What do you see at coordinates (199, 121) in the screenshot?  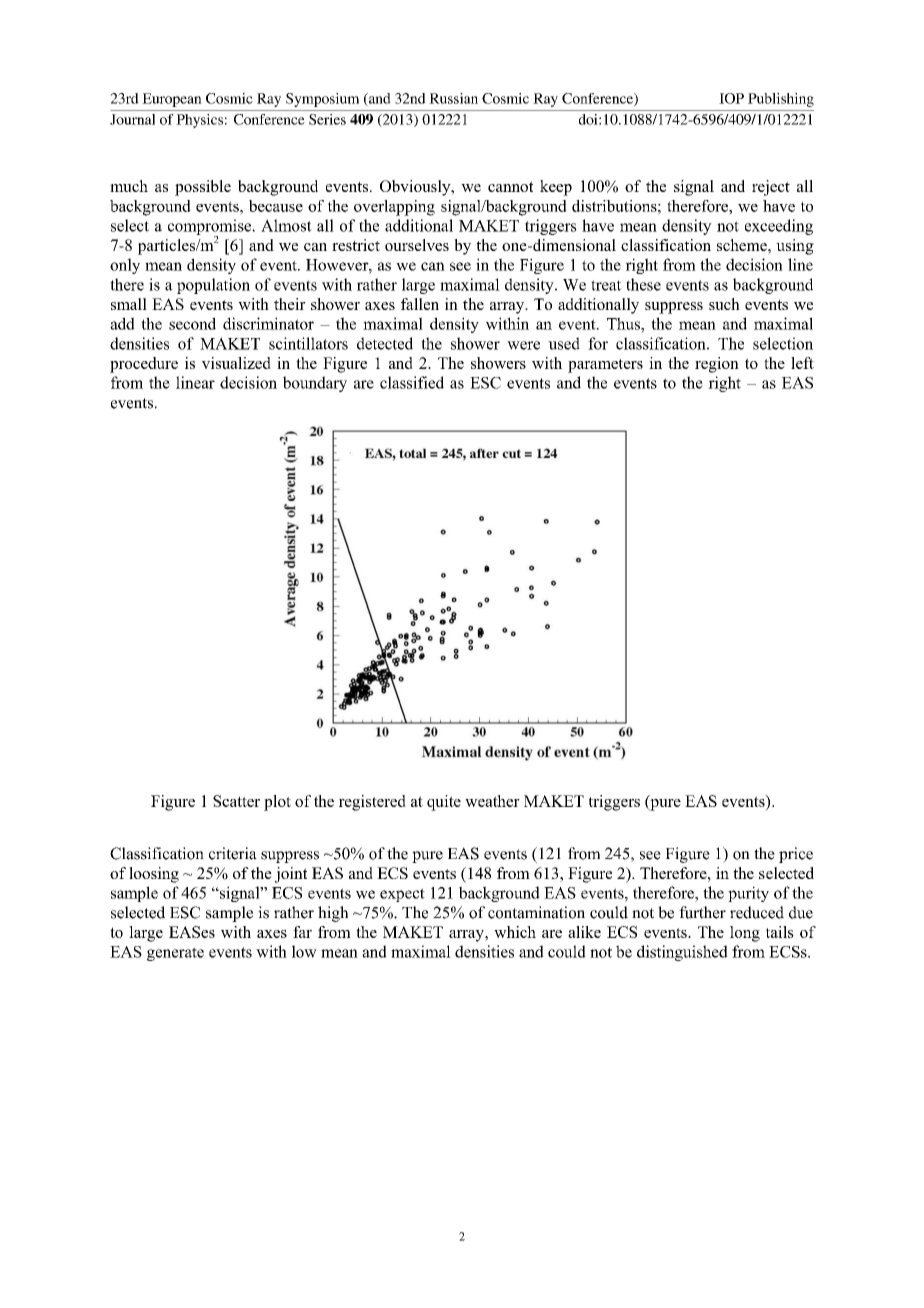 I see `Physics` at bounding box center [199, 121].
